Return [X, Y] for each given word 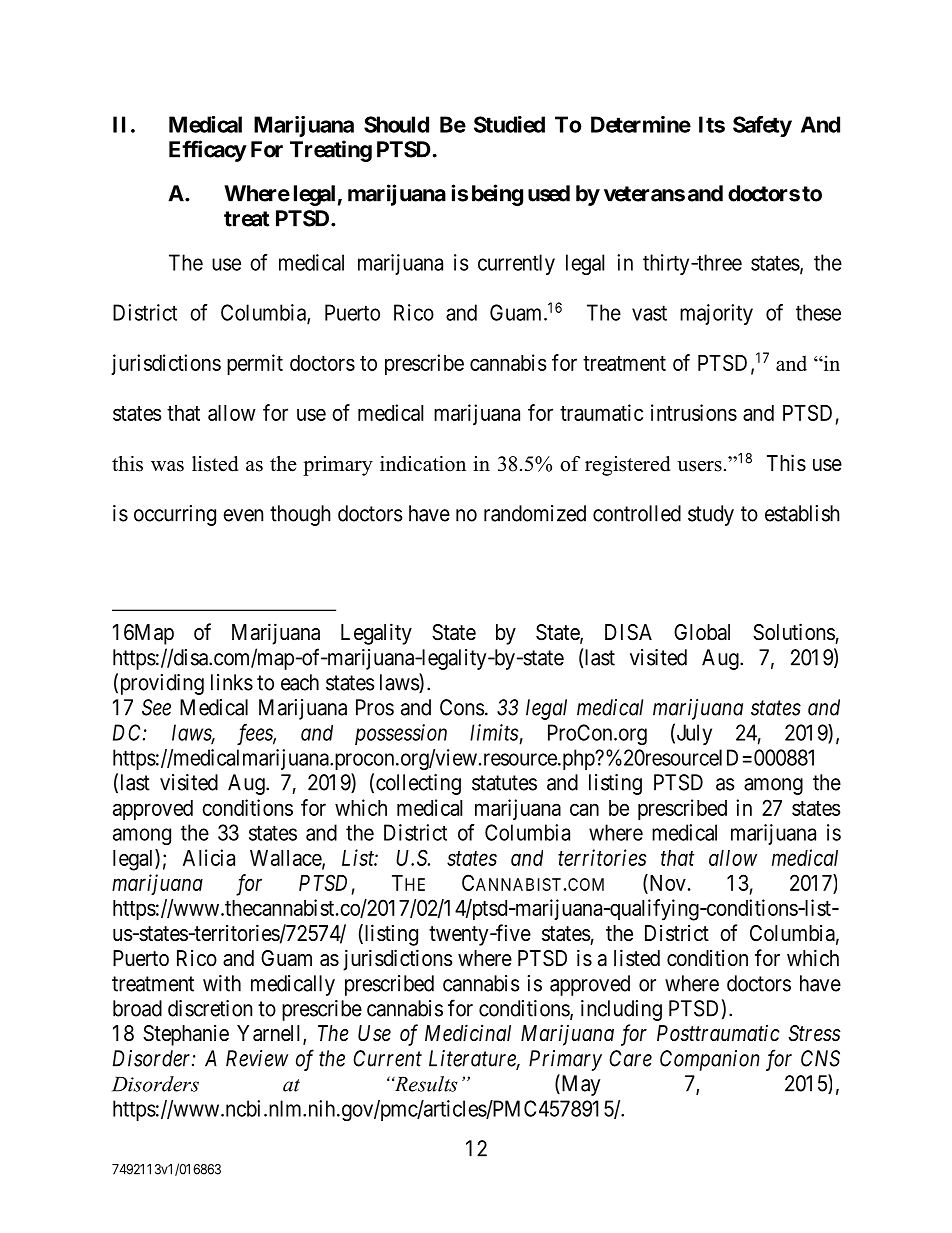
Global [702, 632]
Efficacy [208, 151]
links [232, 682]
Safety [762, 126]
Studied [509, 124]
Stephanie [186, 1035]
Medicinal [468, 1033]
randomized [535, 513]
